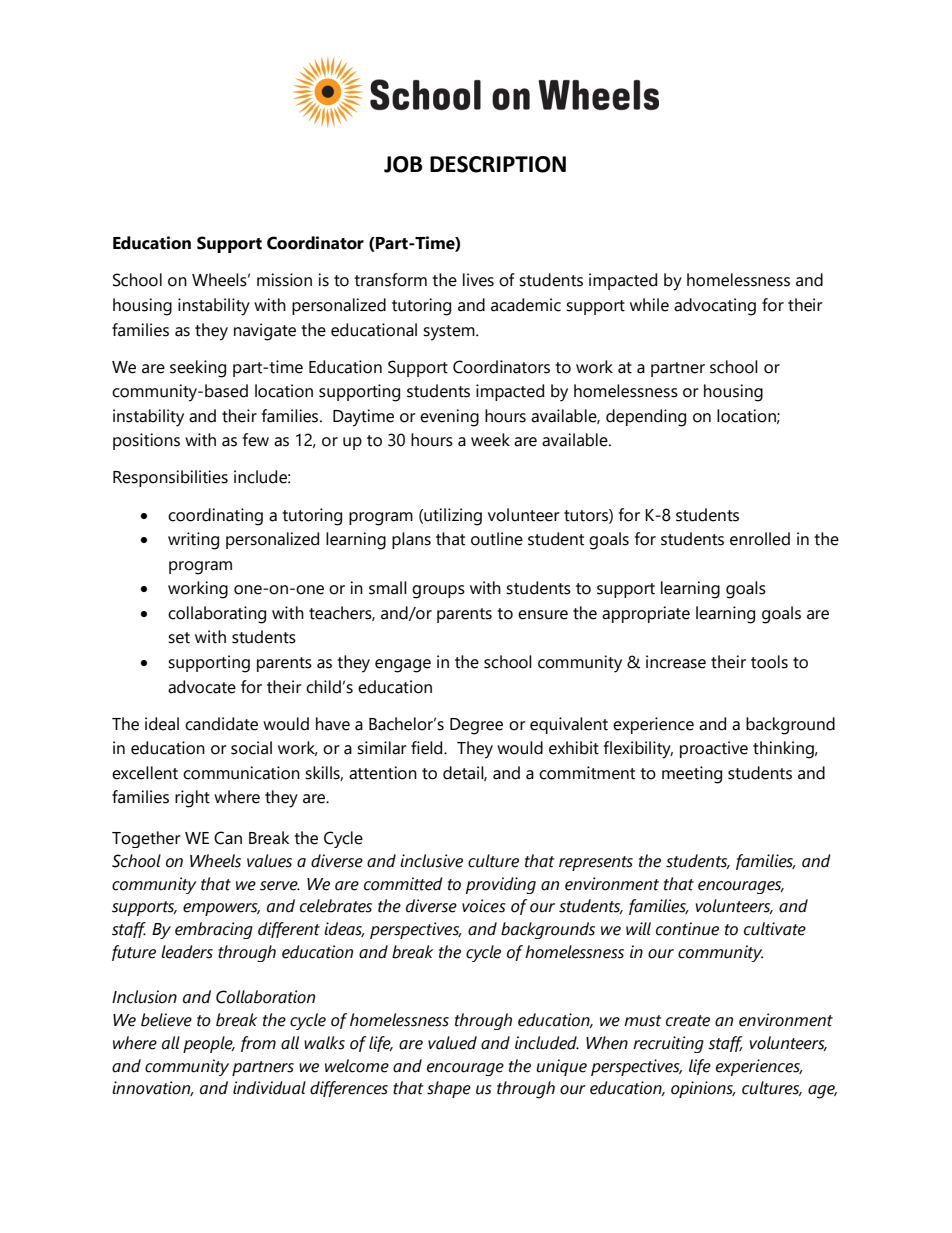 This image has height=1233, width=952. Describe the element at coordinates (498, 164) in the image. I see `DESCRIPTION` at that location.
